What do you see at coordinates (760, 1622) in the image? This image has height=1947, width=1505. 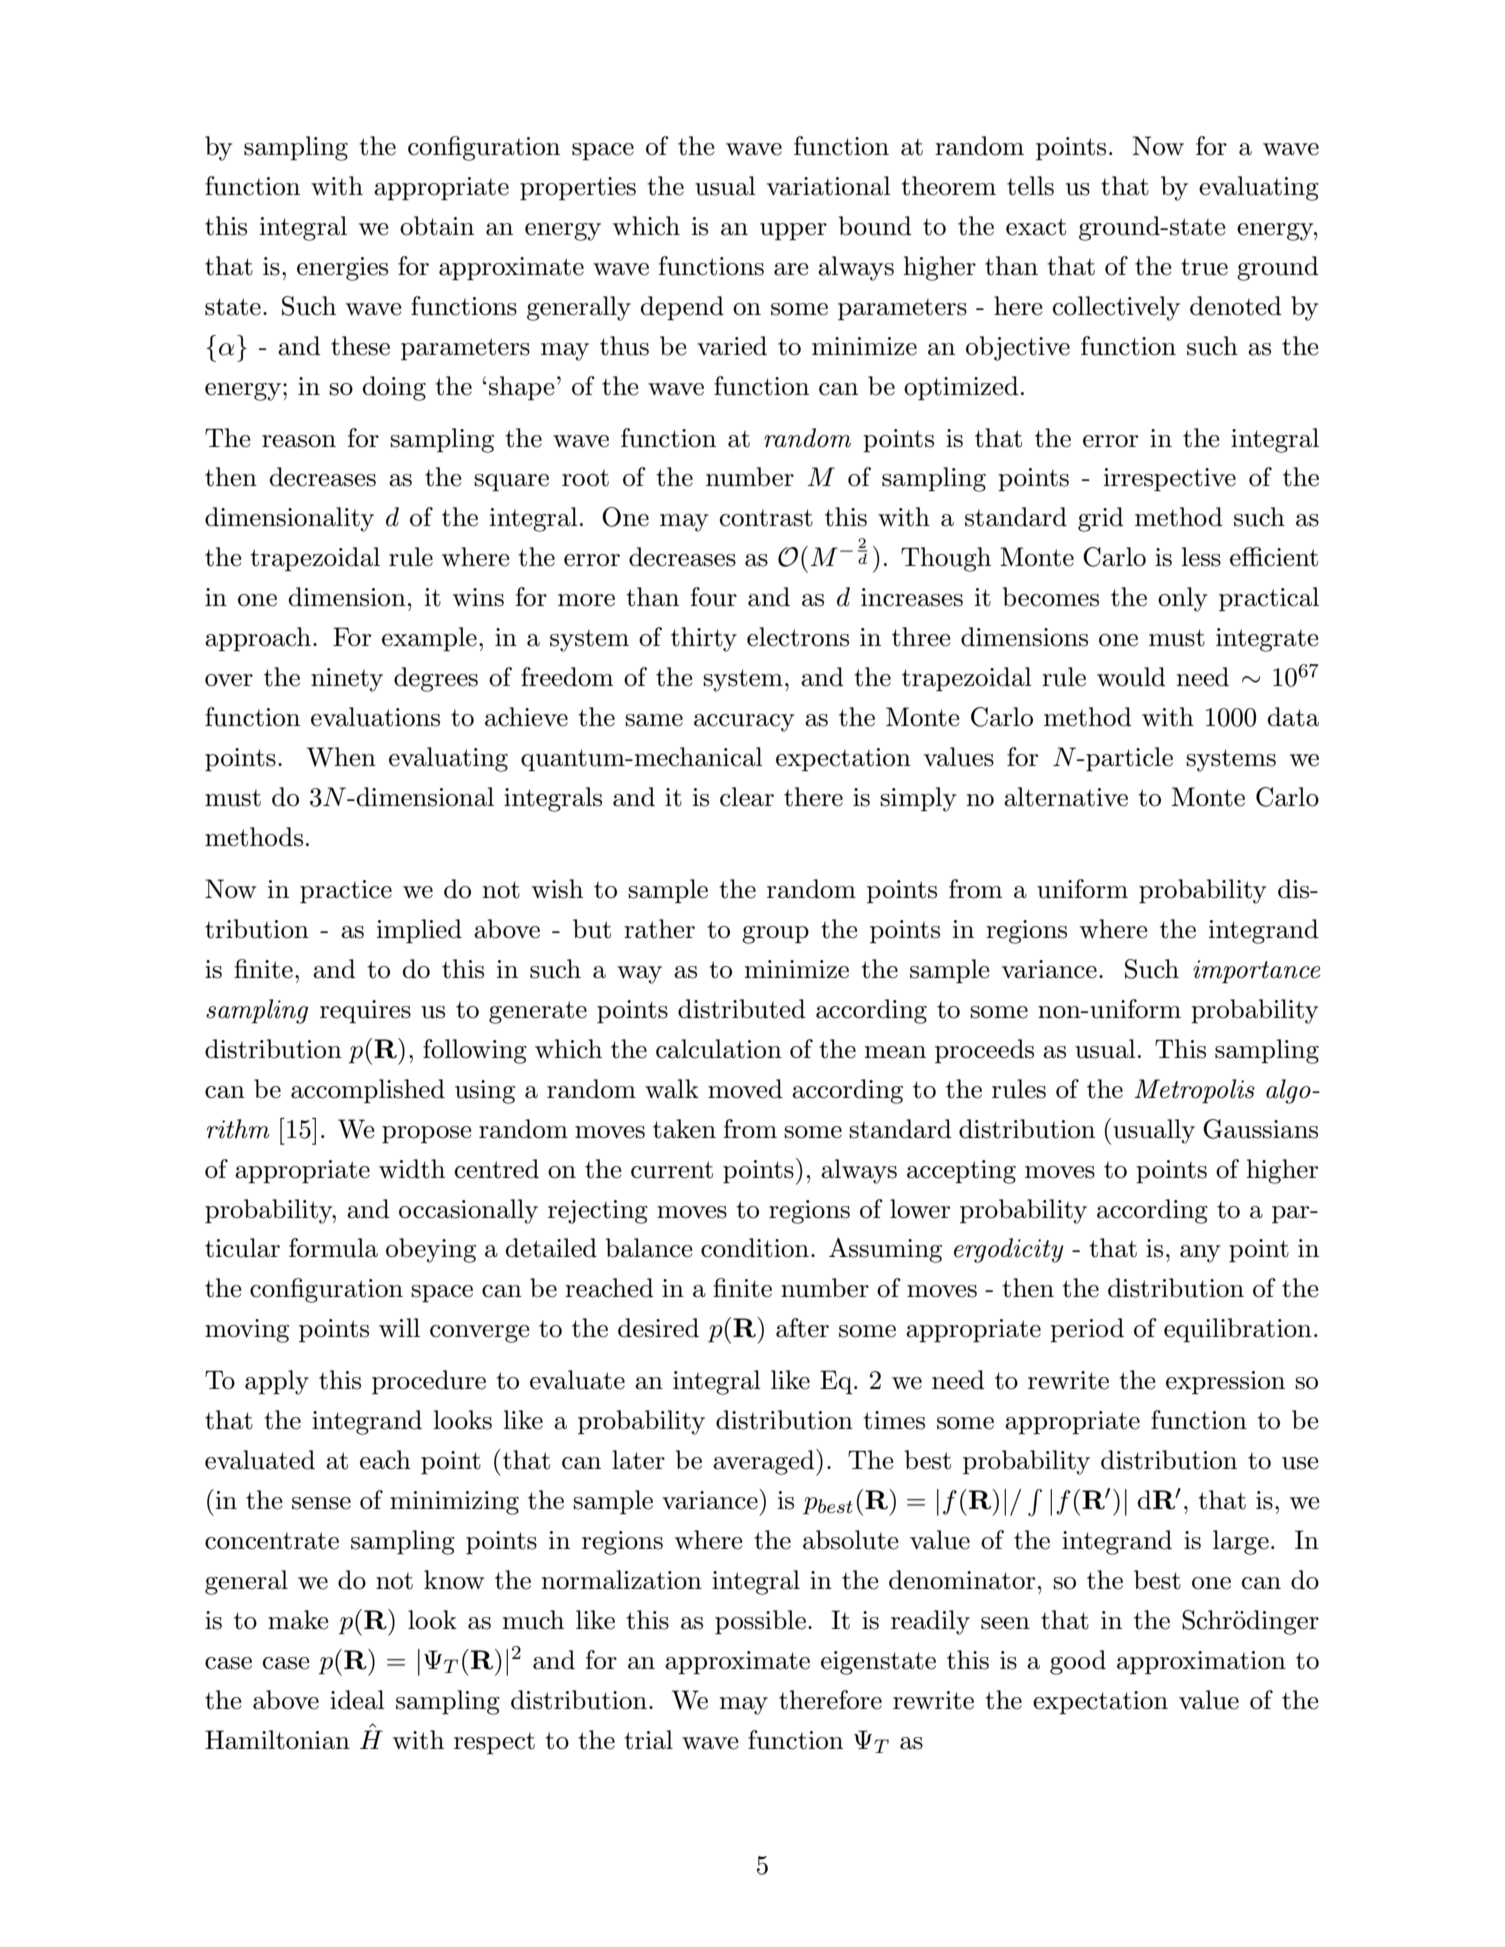 I see `possible` at bounding box center [760, 1622].
